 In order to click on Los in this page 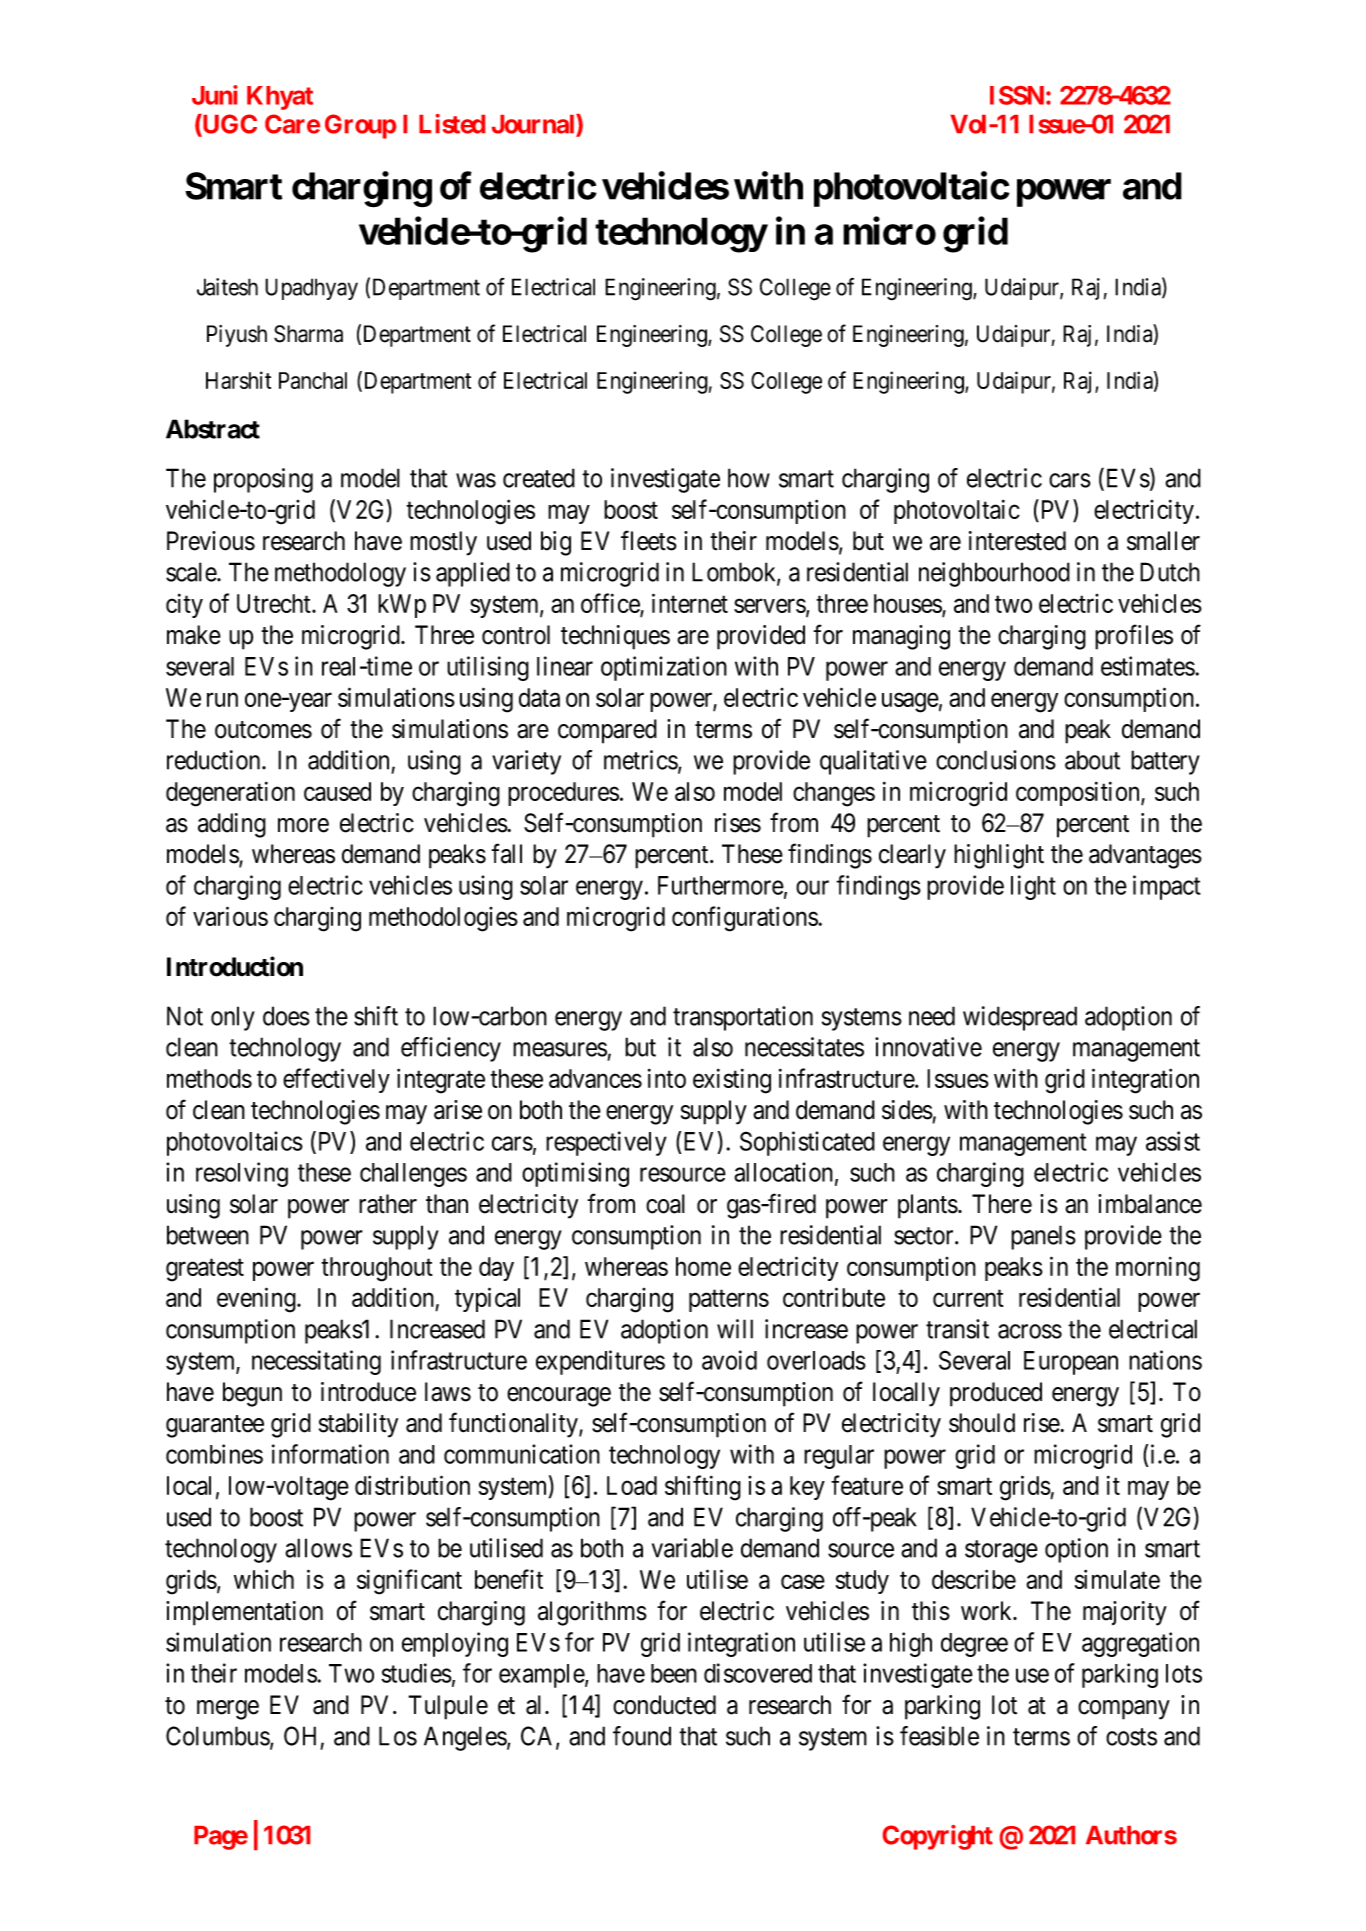, I will do `click(398, 1736)`.
